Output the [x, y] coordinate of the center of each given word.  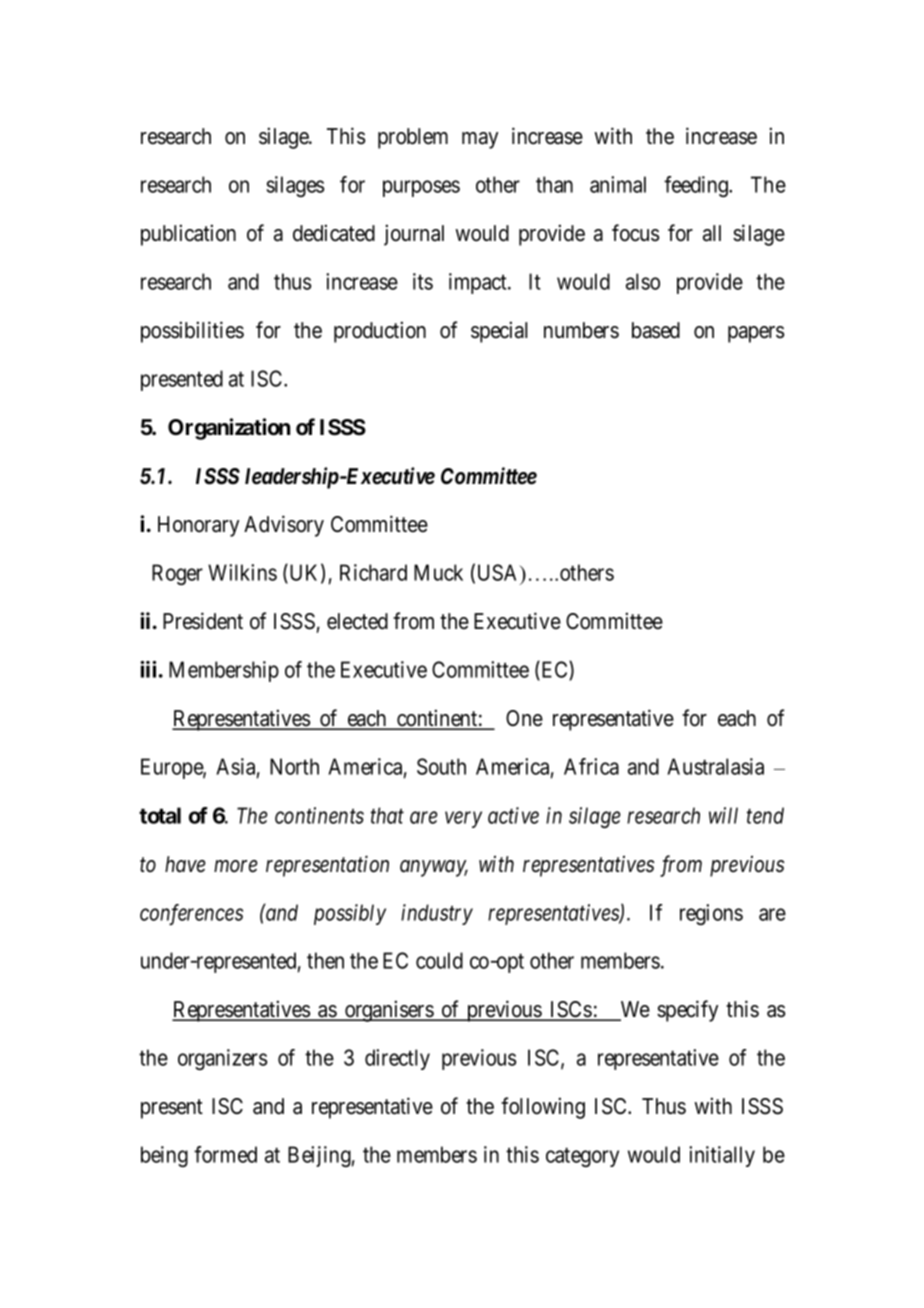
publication [188, 235]
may [480, 140]
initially [722, 1156]
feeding [697, 186]
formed [225, 1154]
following [543, 1108]
